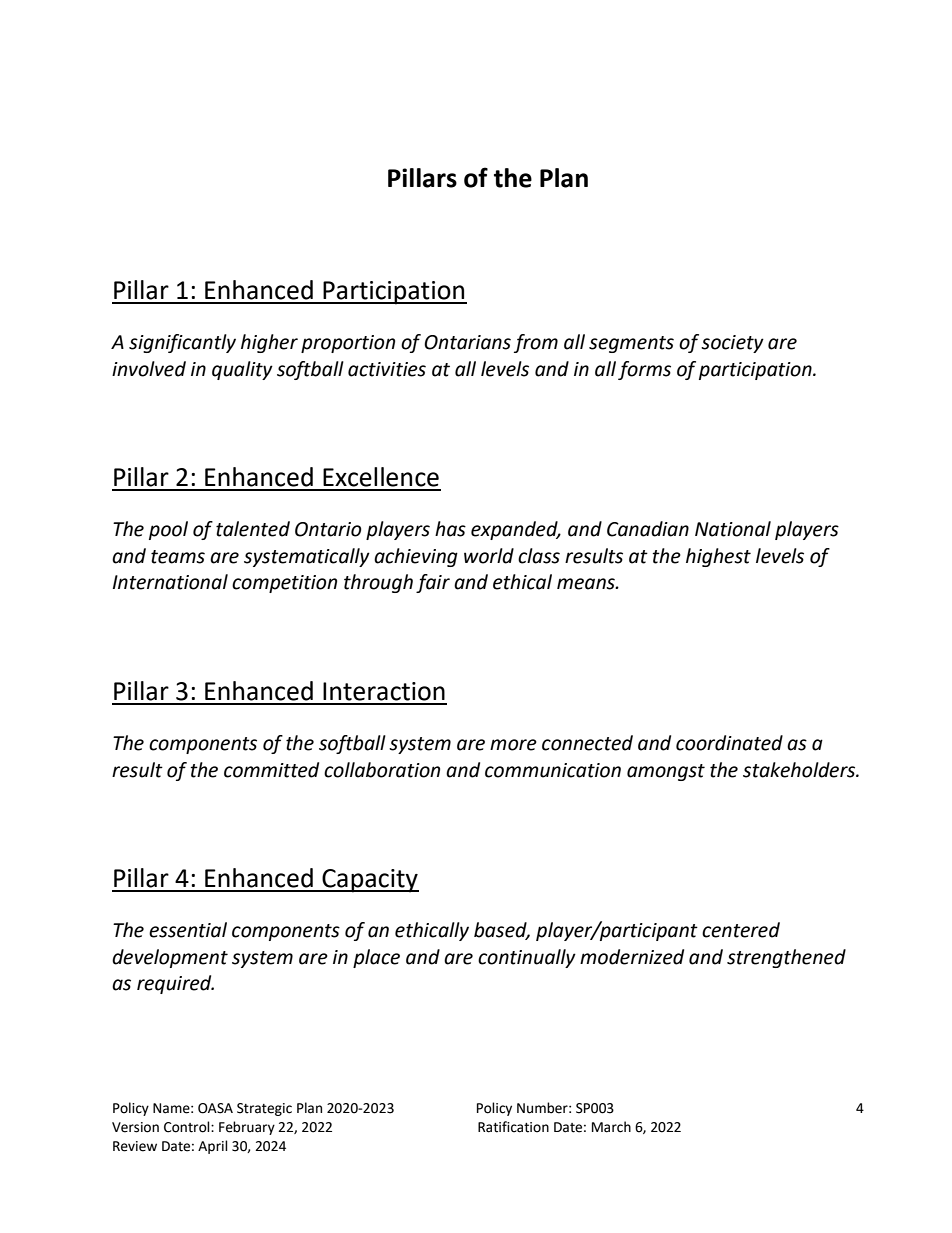 This page has height=1233, width=952. I want to click on Control, so click(188, 1127).
